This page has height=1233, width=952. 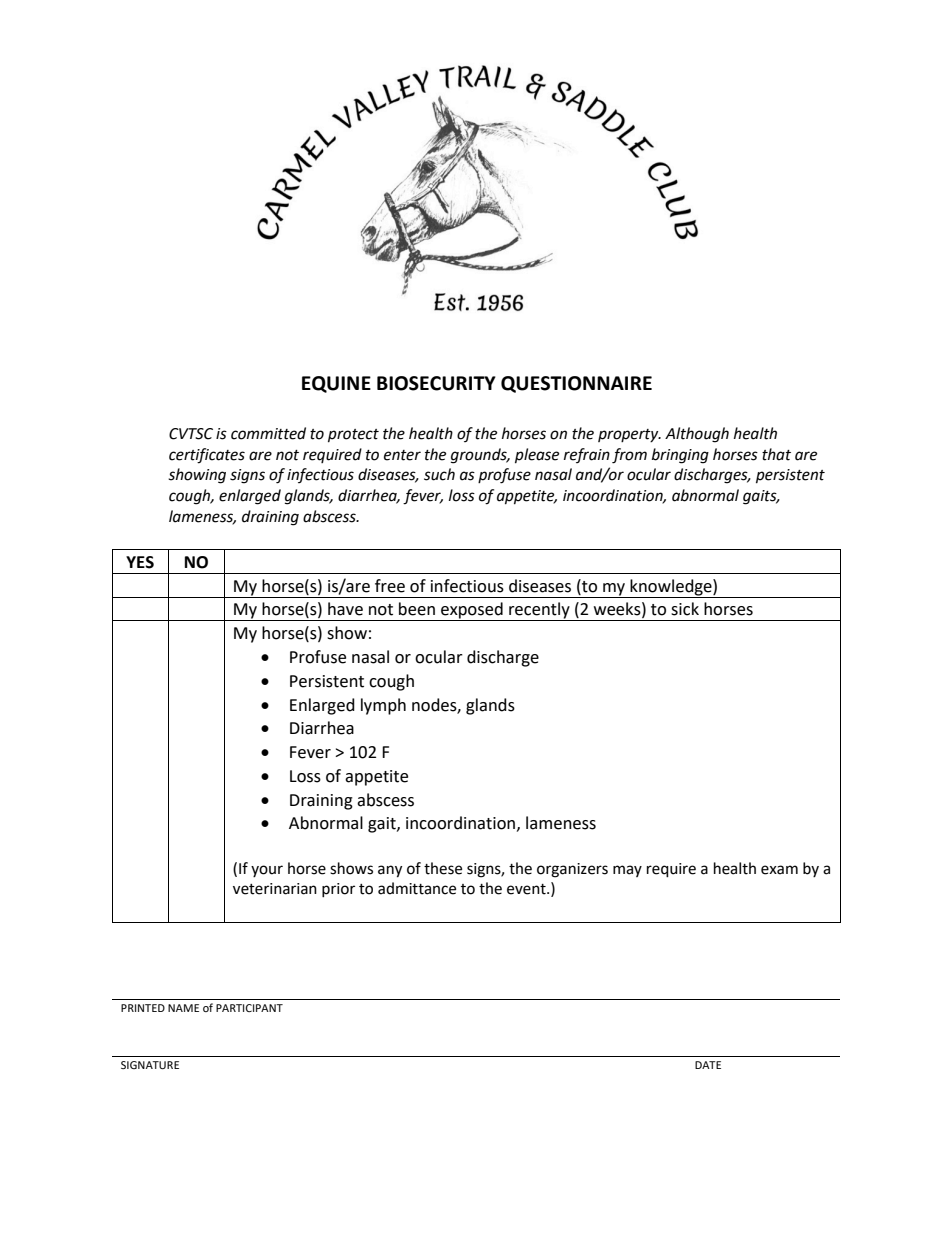 What do you see at coordinates (472, 611) in the page?
I see `exposed` at bounding box center [472, 611].
